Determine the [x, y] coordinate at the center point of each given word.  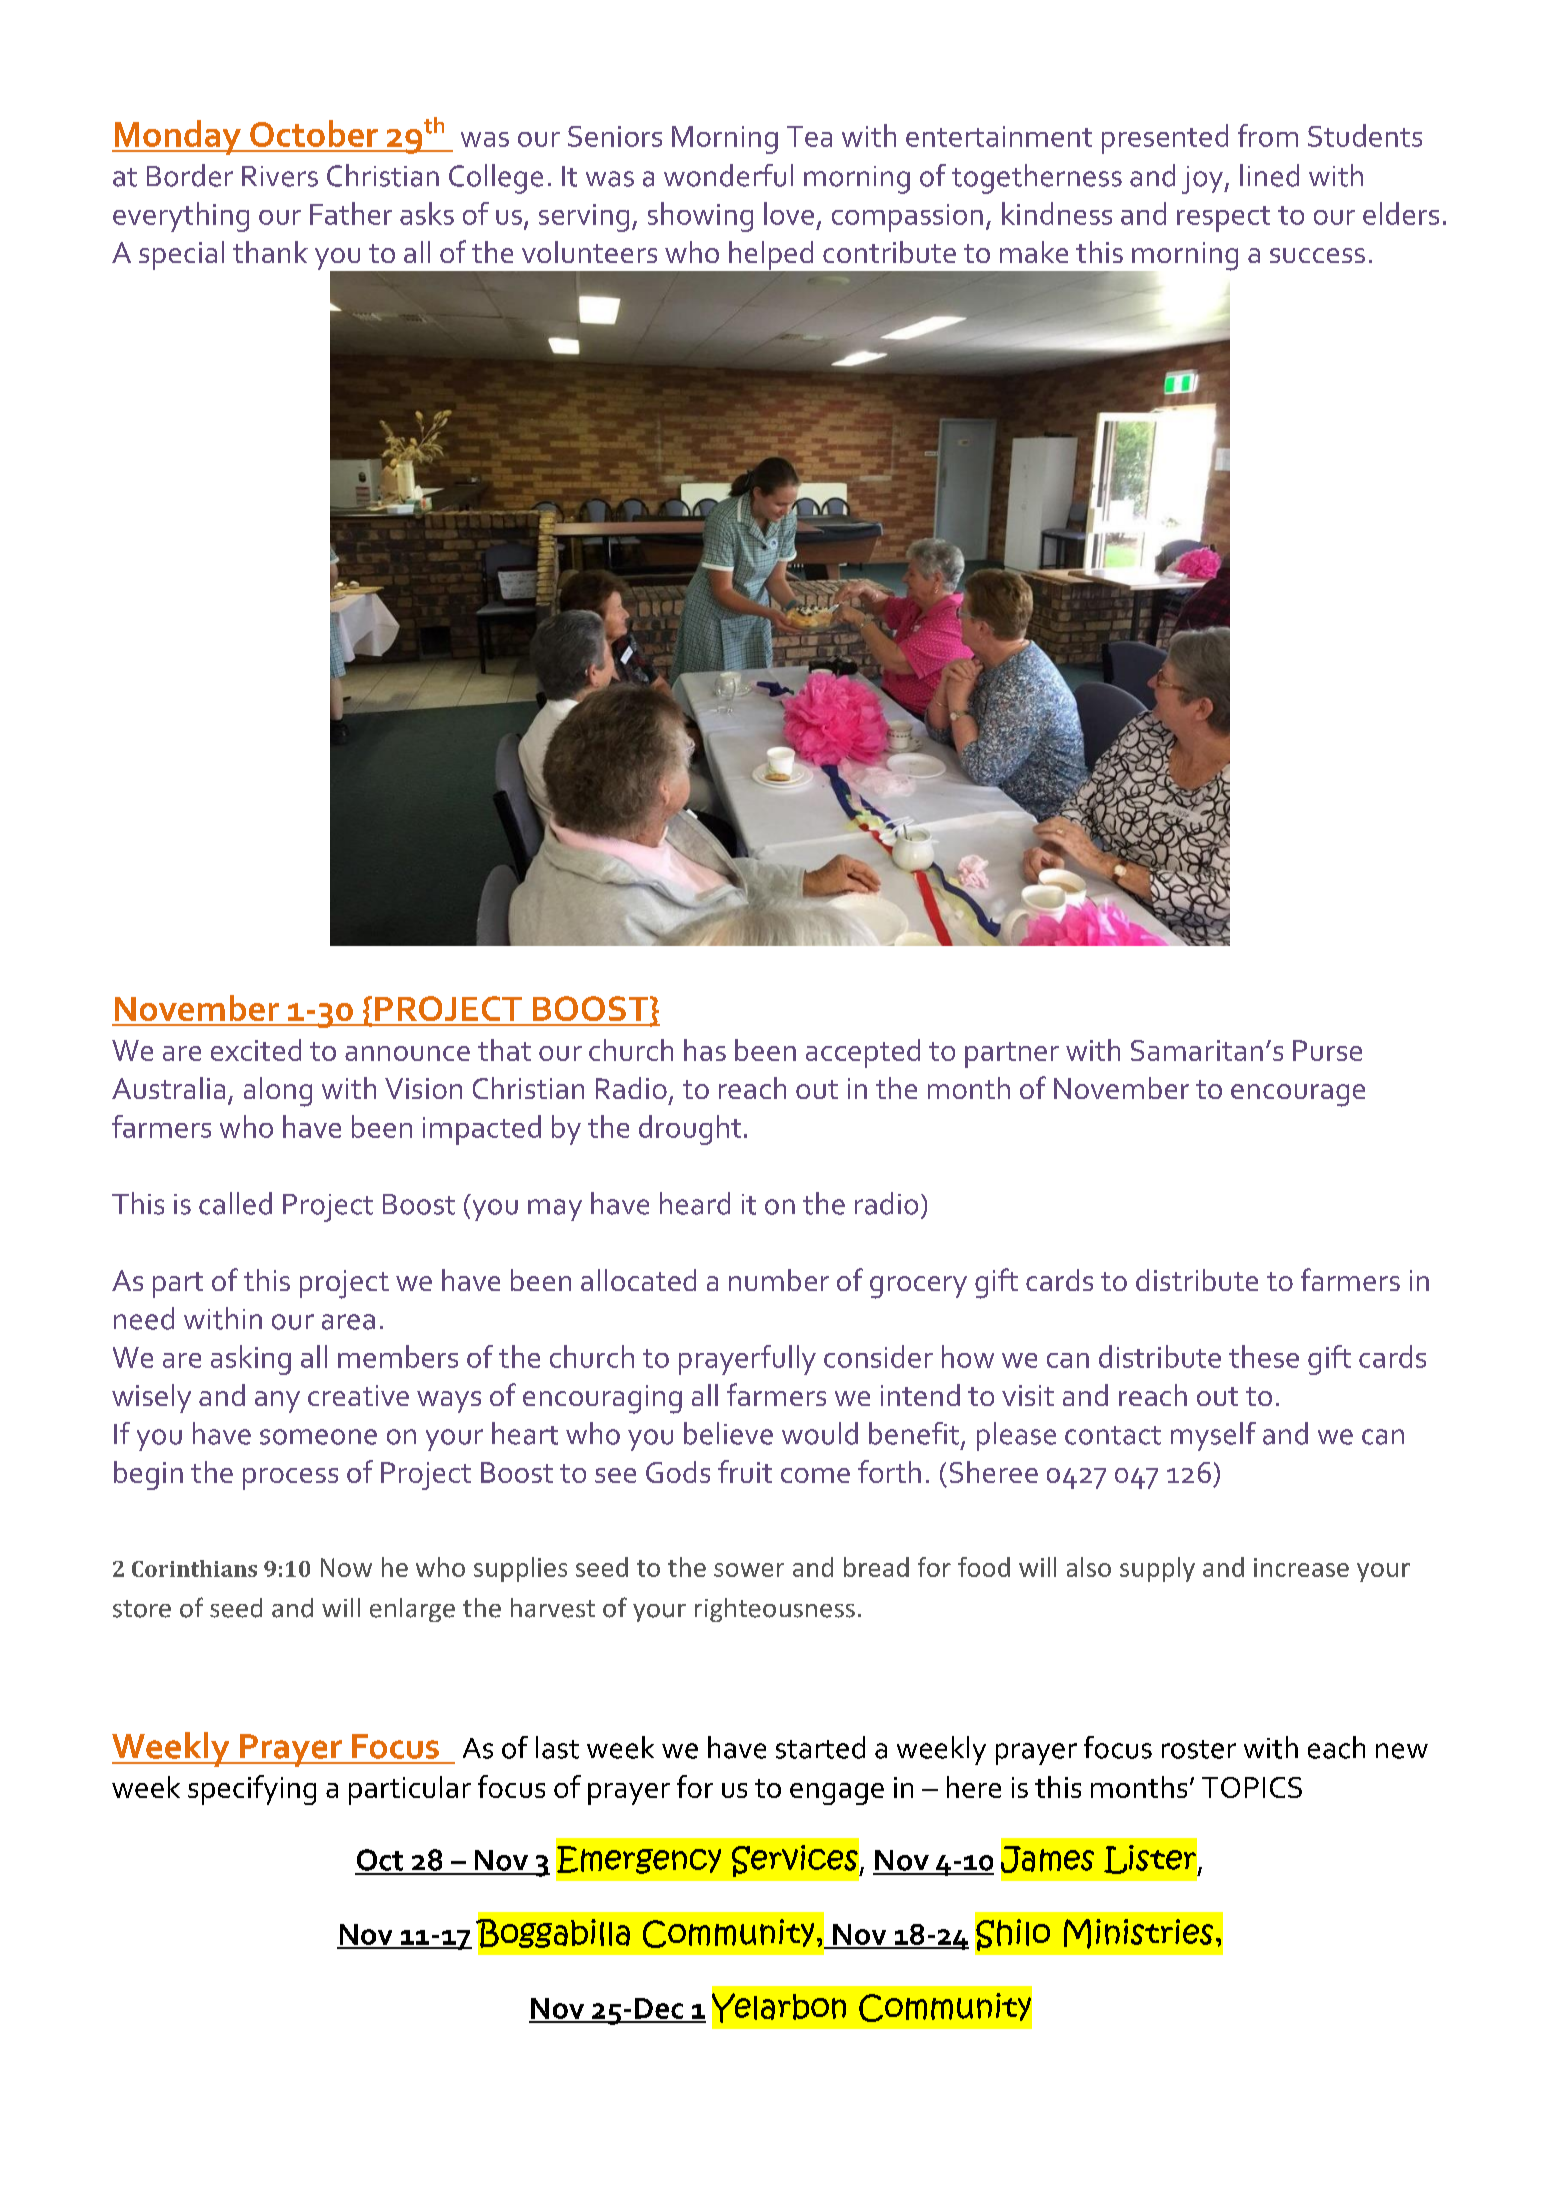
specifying [252, 1790]
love [789, 213]
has [705, 1050]
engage [837, 1794]
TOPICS [1252, 1787]
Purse [1327, 1050]
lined [1269, 175]
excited [256, 1050]
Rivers [280, 176]
